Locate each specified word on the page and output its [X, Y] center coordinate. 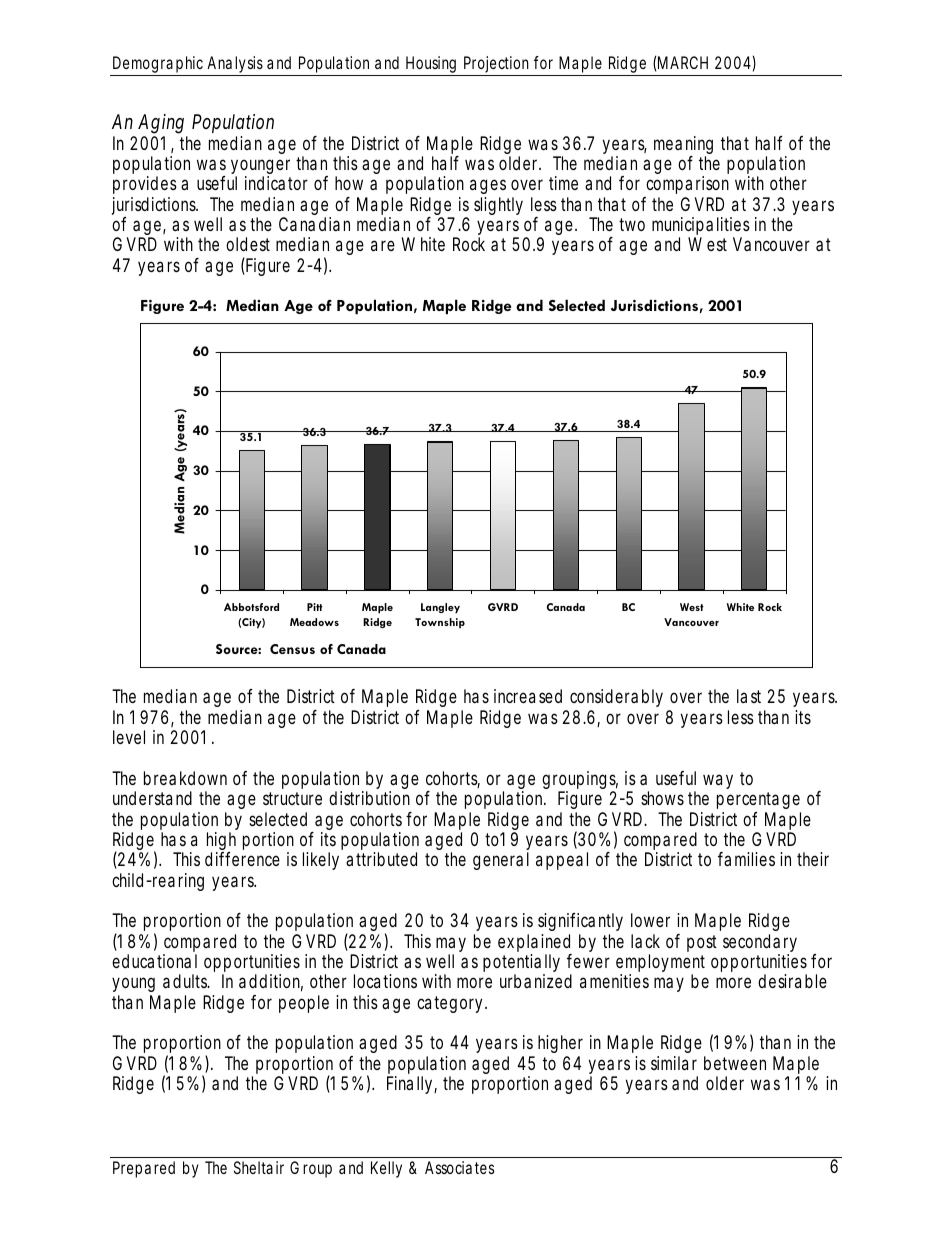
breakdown [185, 778]
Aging [161, 124]
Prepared [144, 1169]
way [718, 781]
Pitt [315, 607]
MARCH [683, 62]
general [501, 861]
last [749, 696]
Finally [412, 1085]
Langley [440, 608]
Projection [498, 66]
